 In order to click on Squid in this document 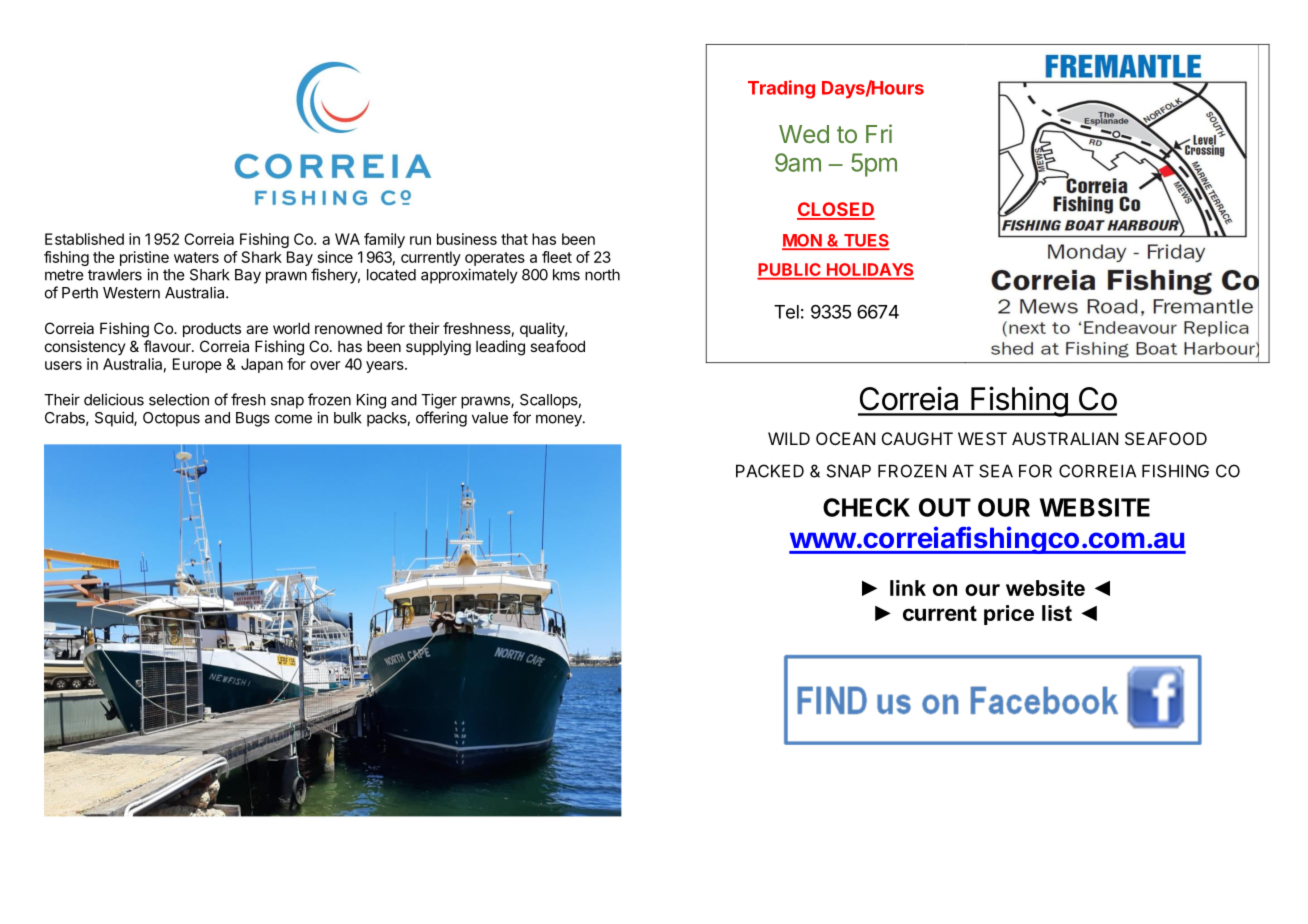, I will do `click(115, 419)`.
